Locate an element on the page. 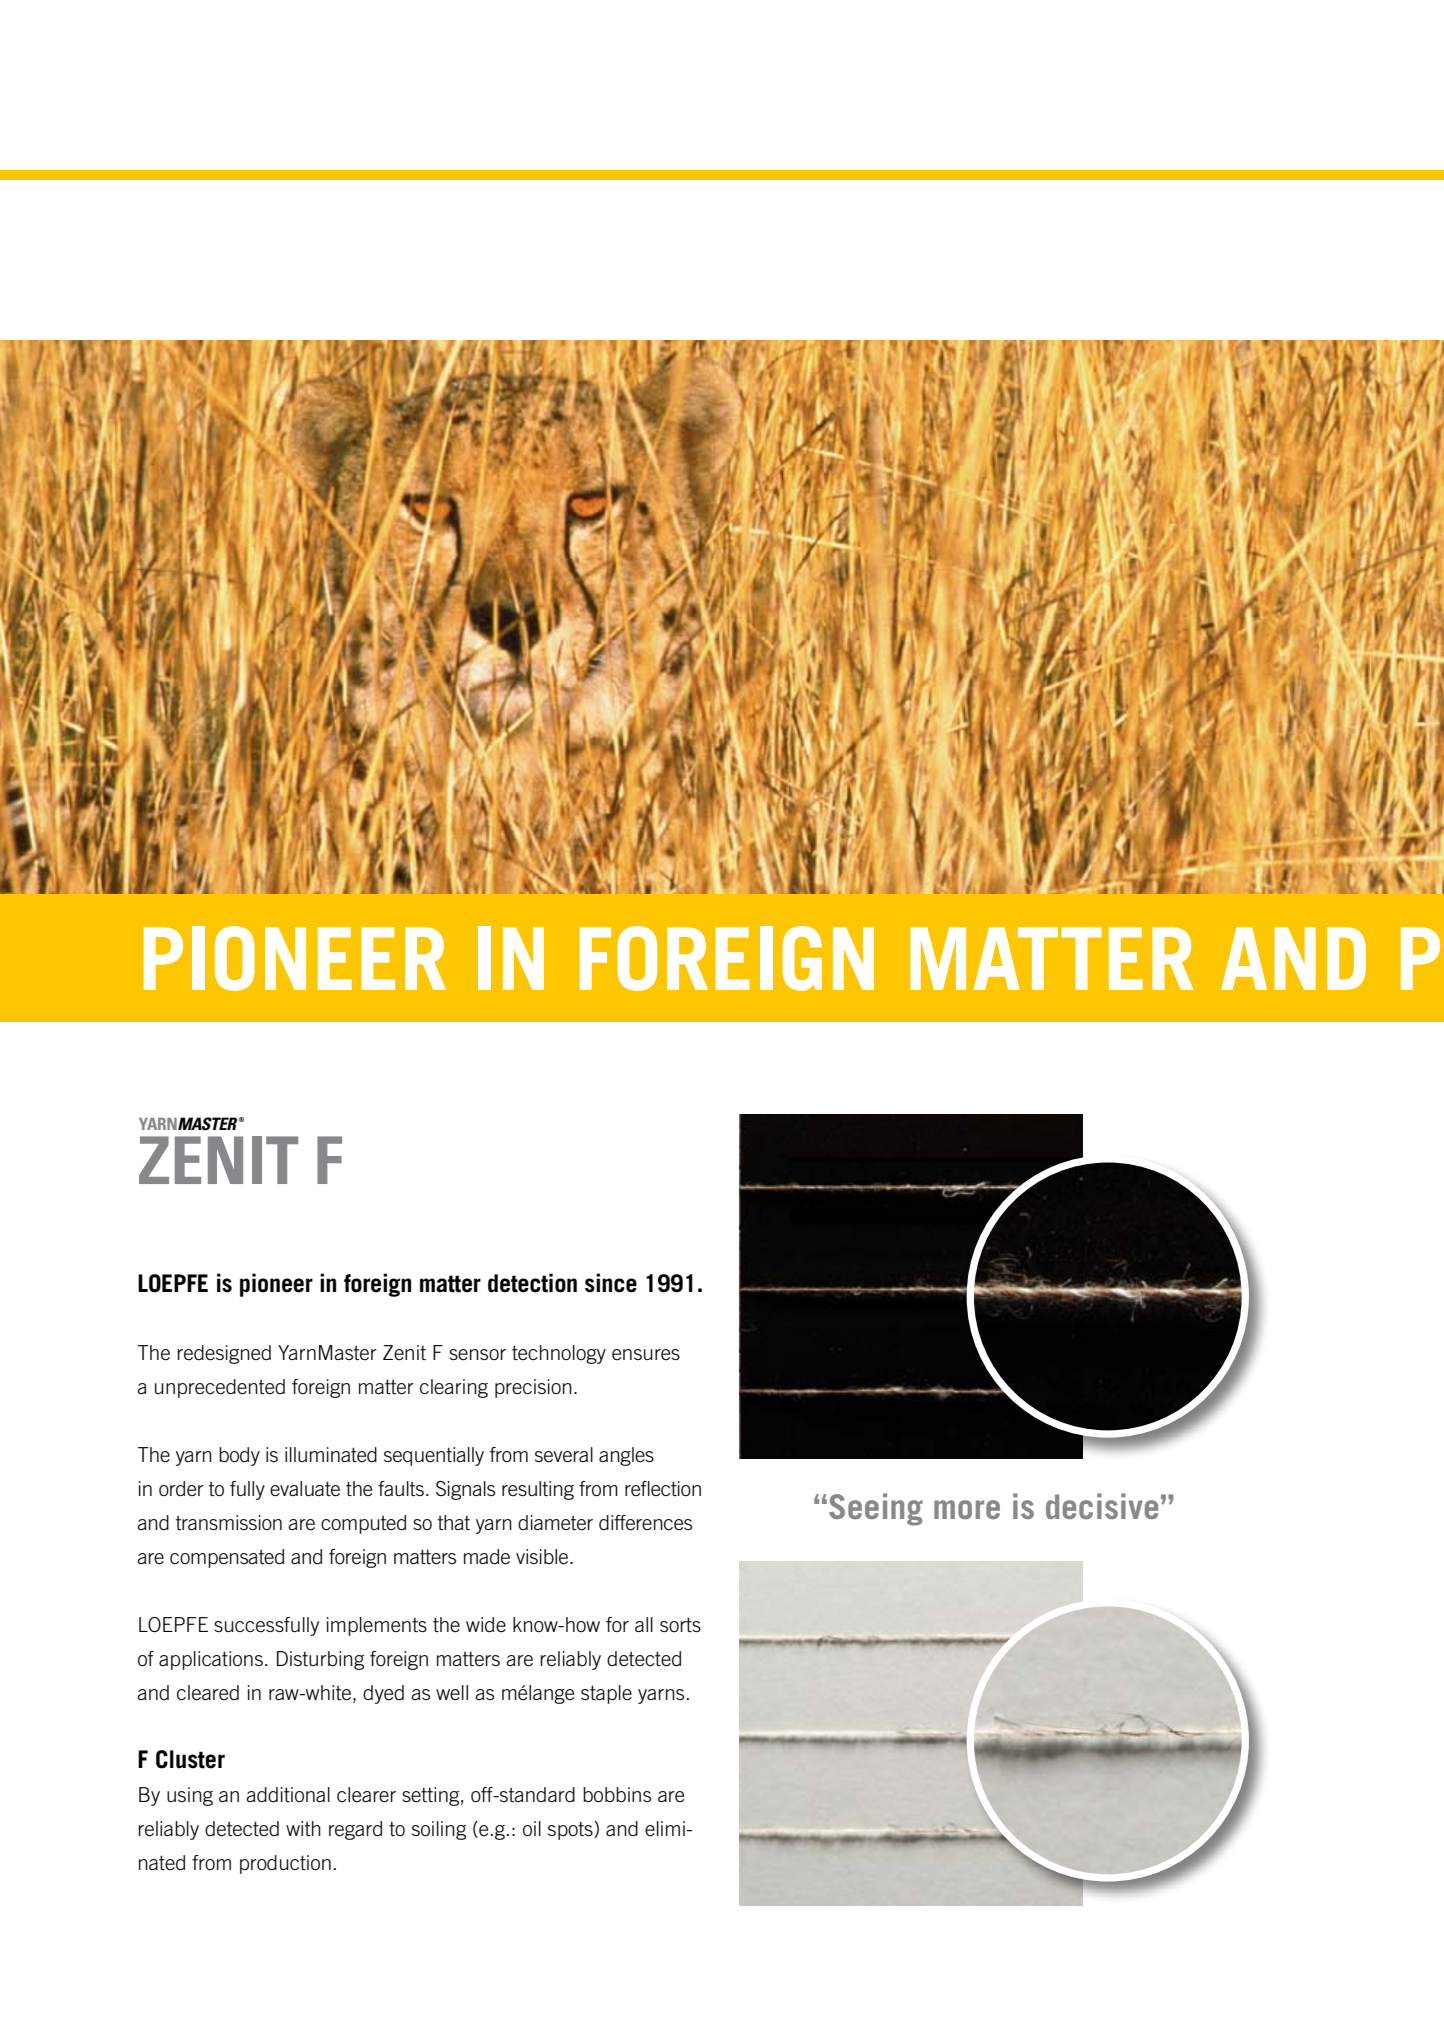  since is located at coordinates (611, 1283).
